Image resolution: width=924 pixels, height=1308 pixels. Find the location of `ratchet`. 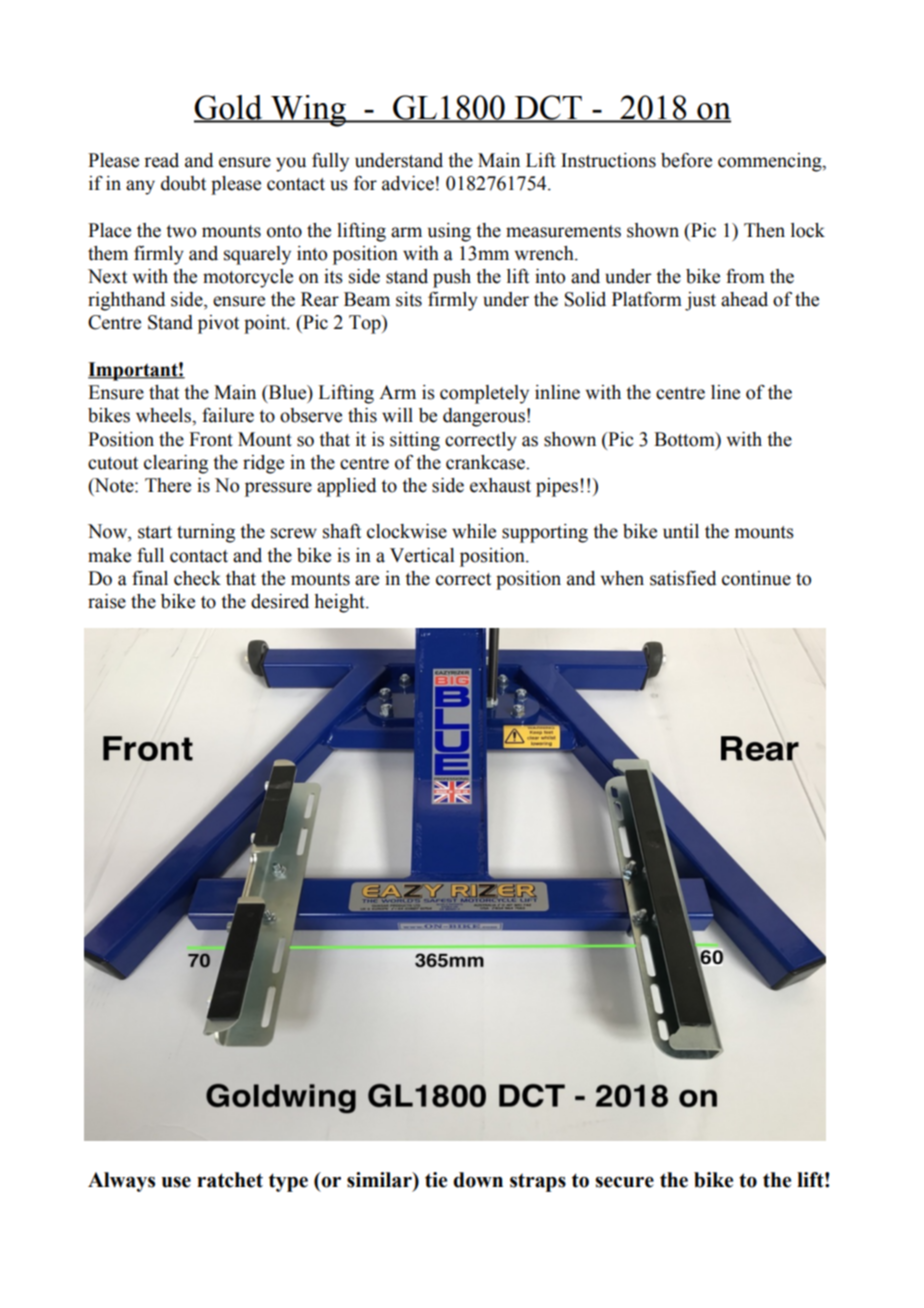

ratchet is located at coordinates (230, 1180).
